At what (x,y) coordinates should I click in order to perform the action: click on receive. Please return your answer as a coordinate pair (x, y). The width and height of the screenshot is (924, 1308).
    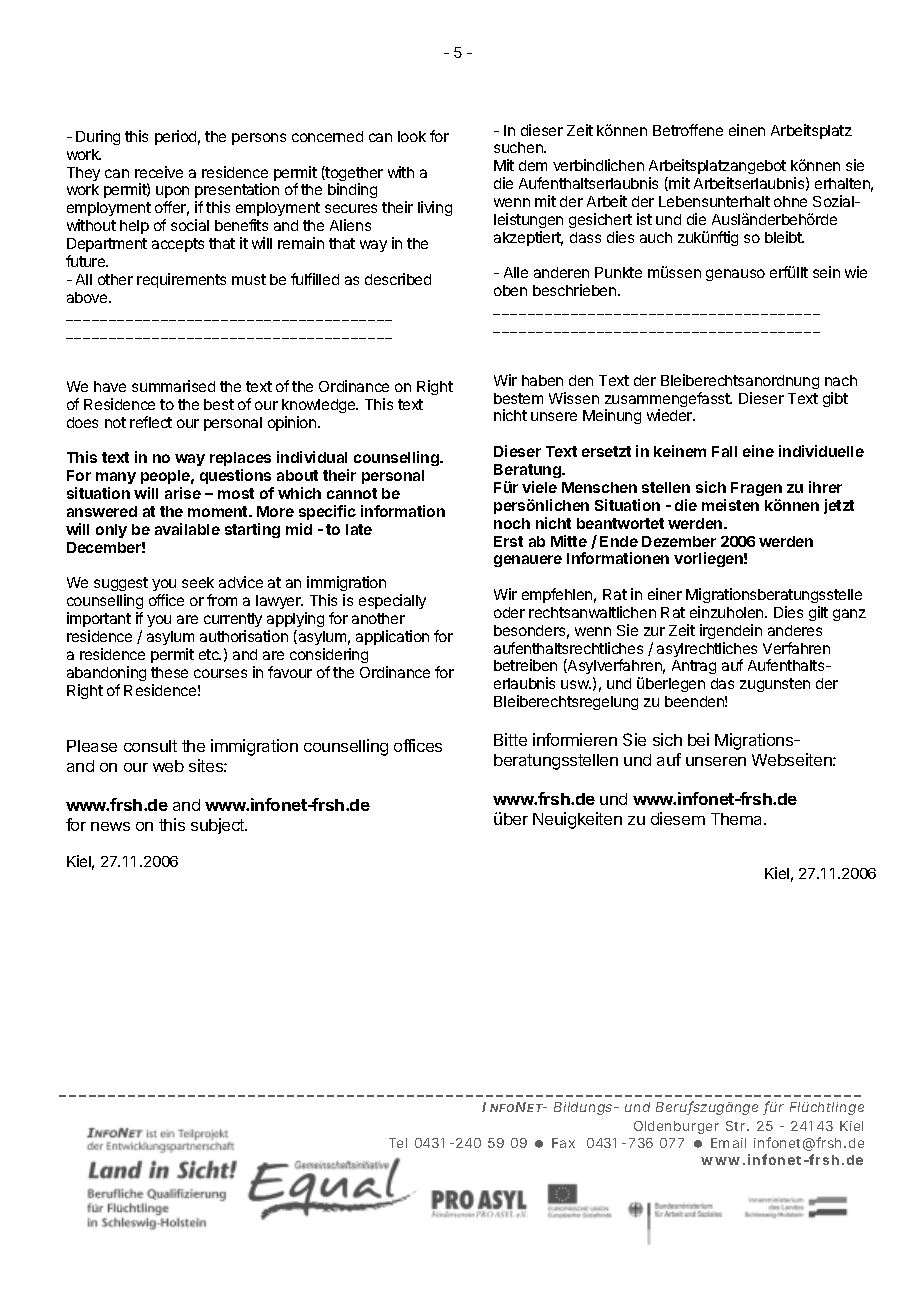
    Looking at the image, I should click on (159, 172).
